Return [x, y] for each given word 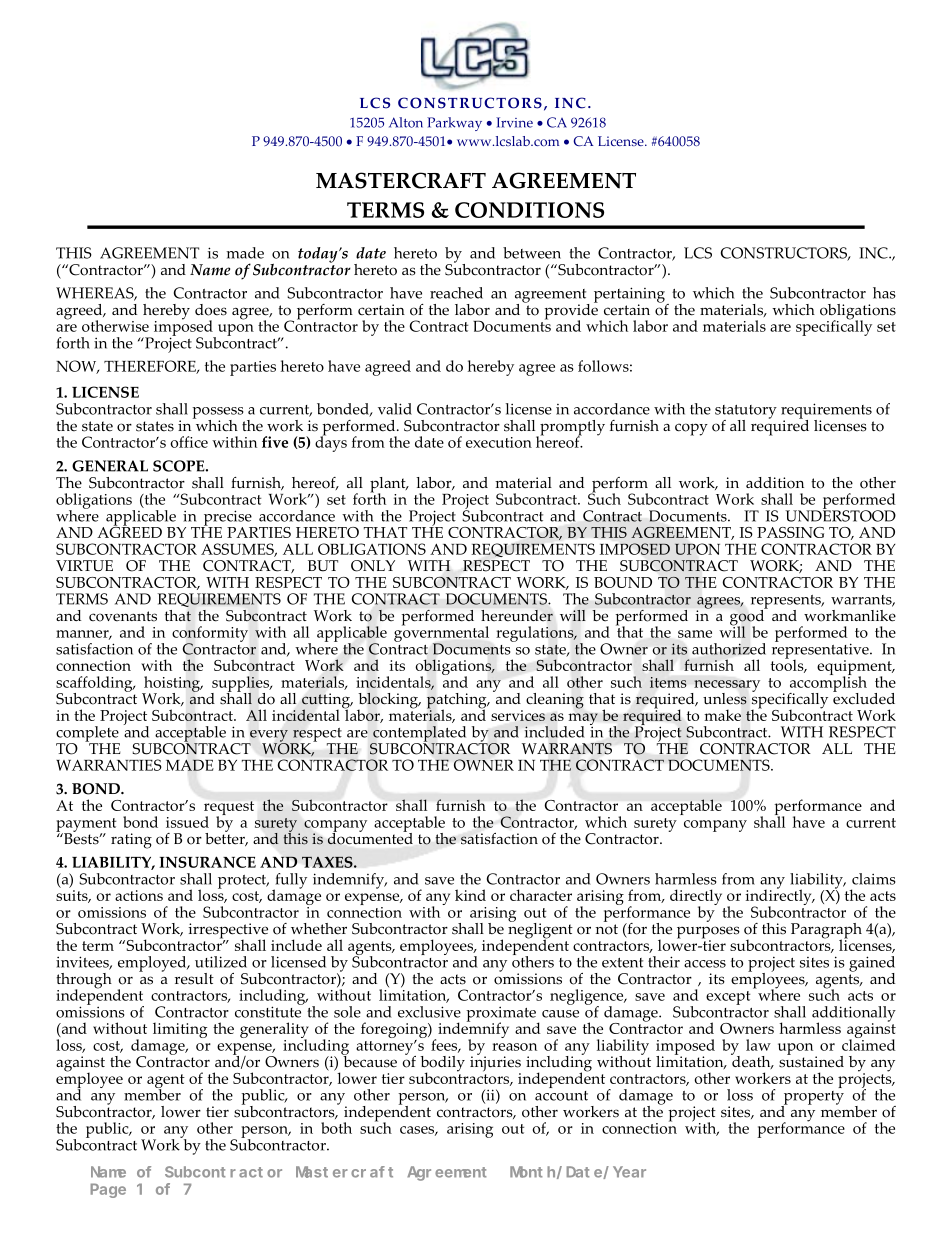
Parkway [454, 124]
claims [874, 879]
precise [227, 519]
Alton [406, 122]
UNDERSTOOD [840, 514]
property [812, 1099]
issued [187, 822]
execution [499, 442]
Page [108, 1190]
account [561, 1096]
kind [470, 895]
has [884, 293]
